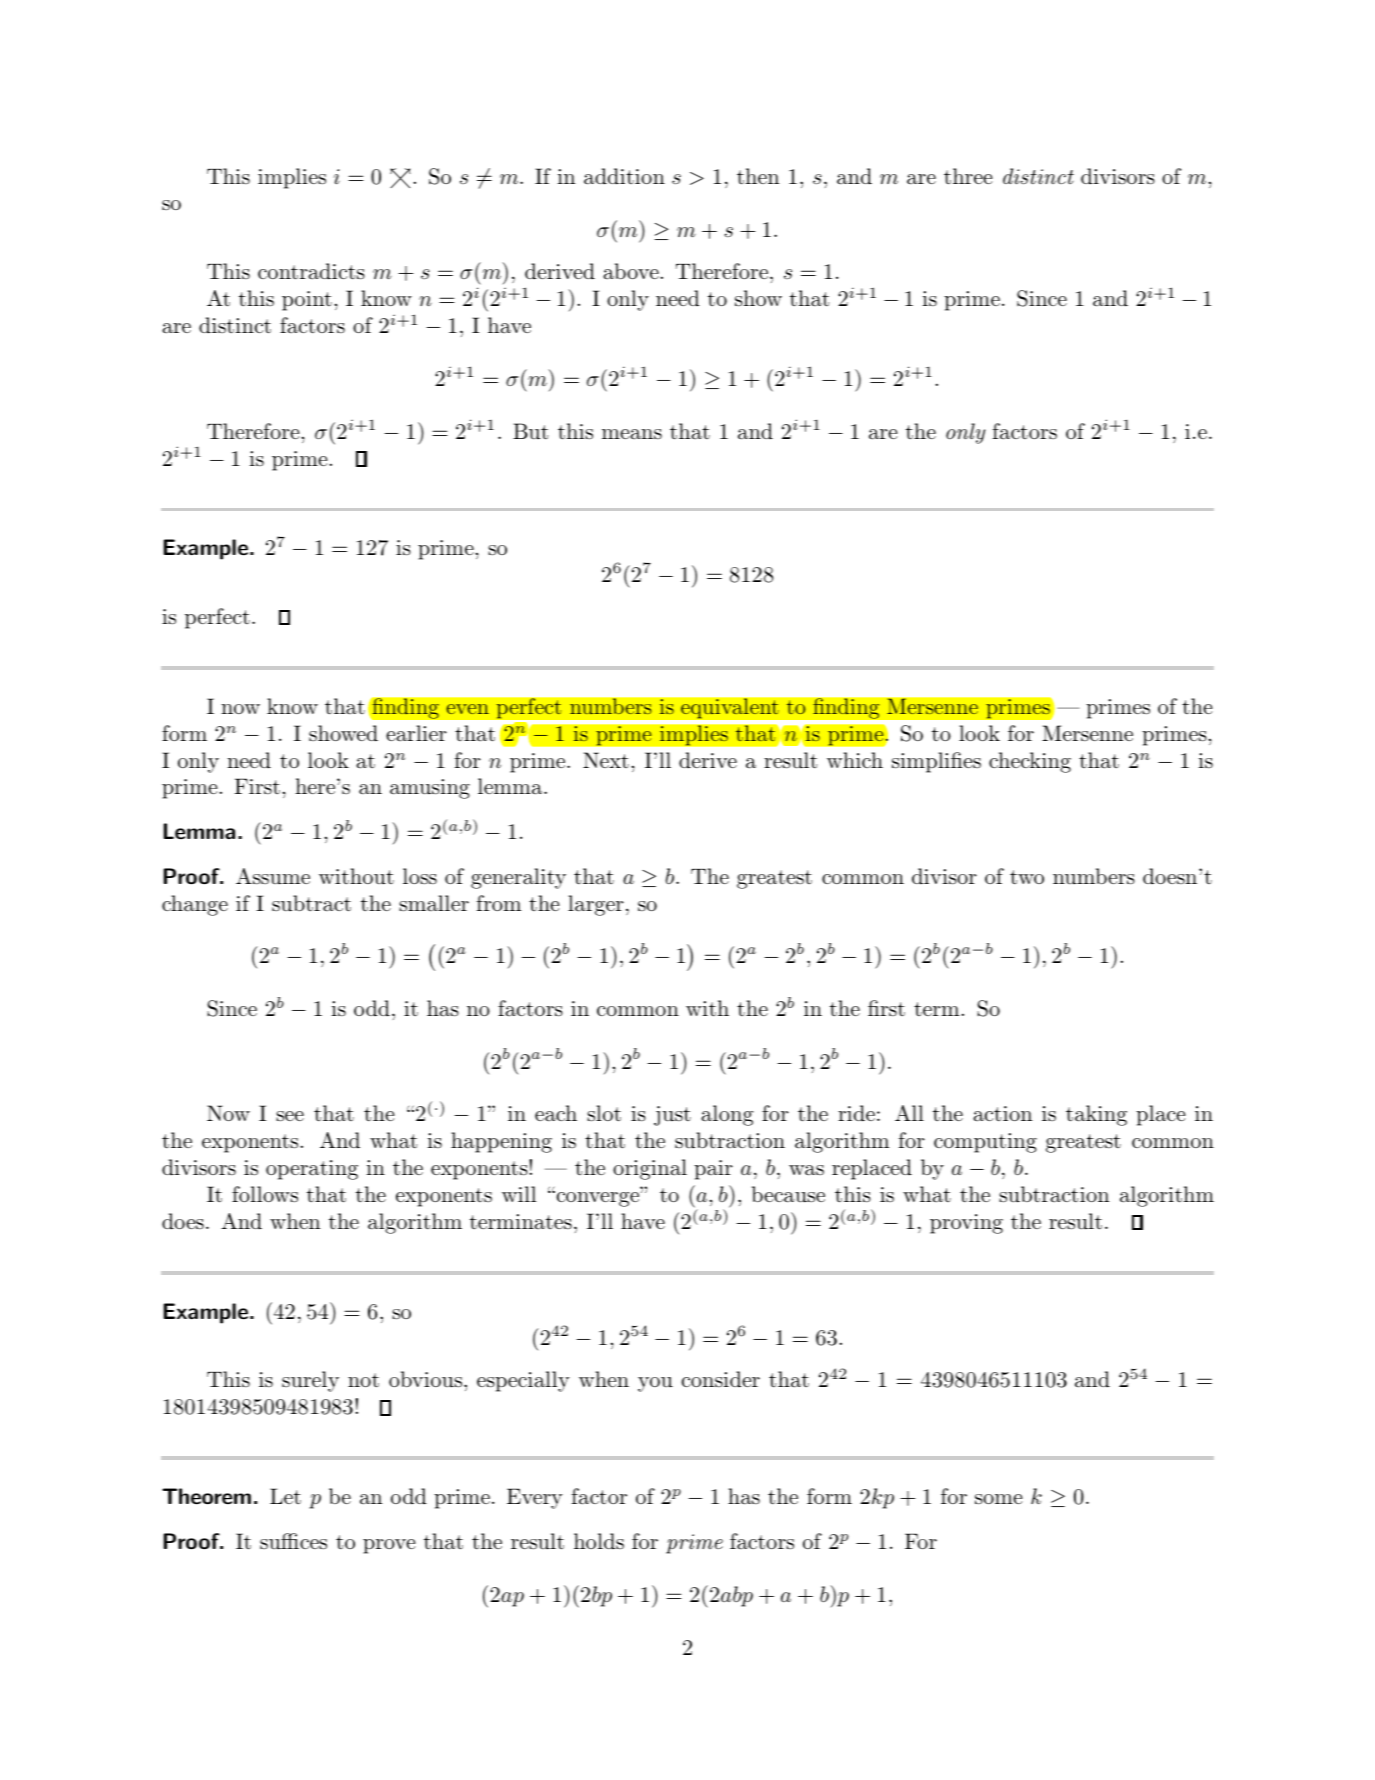 The height and width of the screenshot is (1780, 1375). Describe the element at coordinates (285, 1496) in the screenshot. I see `Let` at that location.
